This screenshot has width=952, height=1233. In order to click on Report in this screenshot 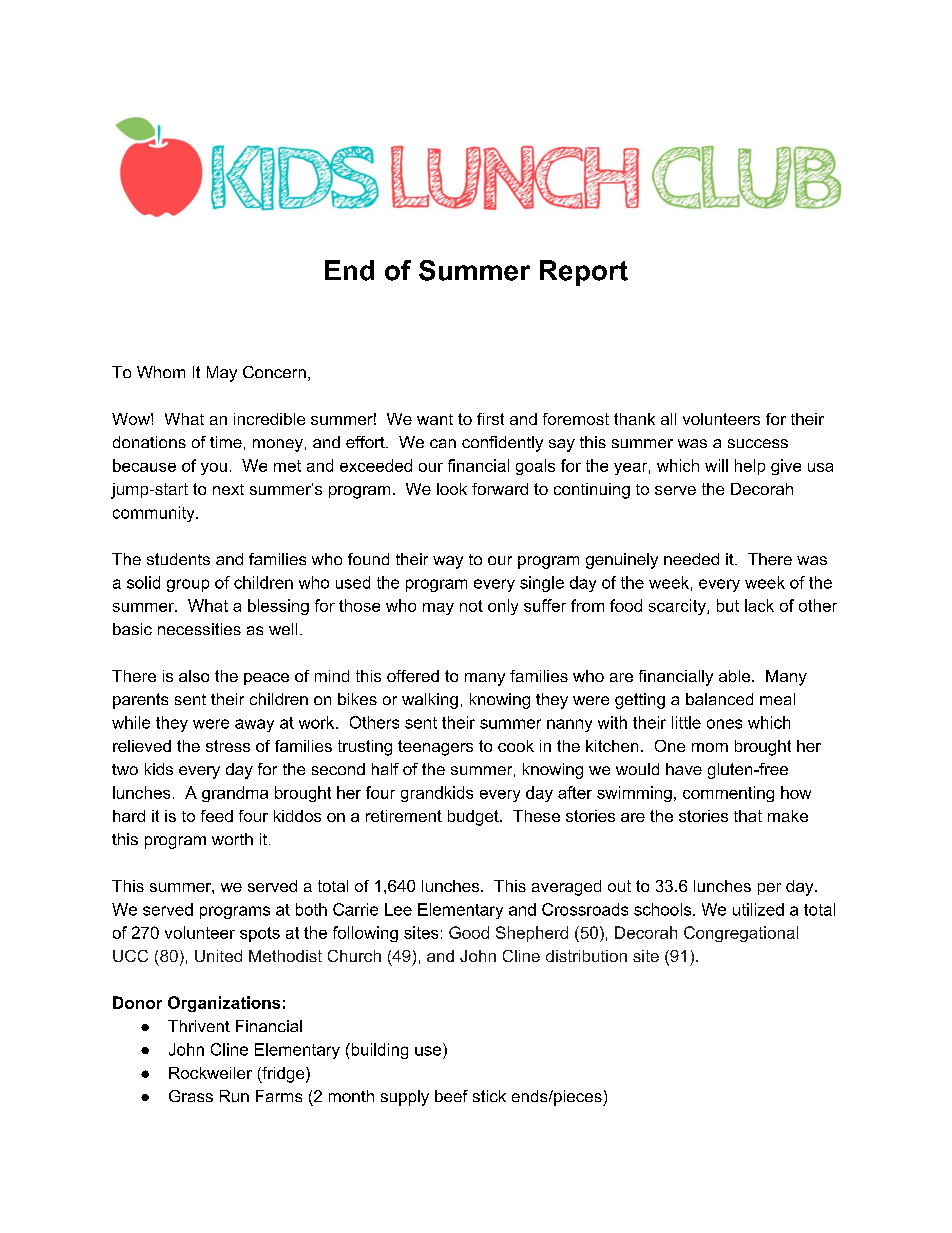, I will do `click(584, 273)`.
